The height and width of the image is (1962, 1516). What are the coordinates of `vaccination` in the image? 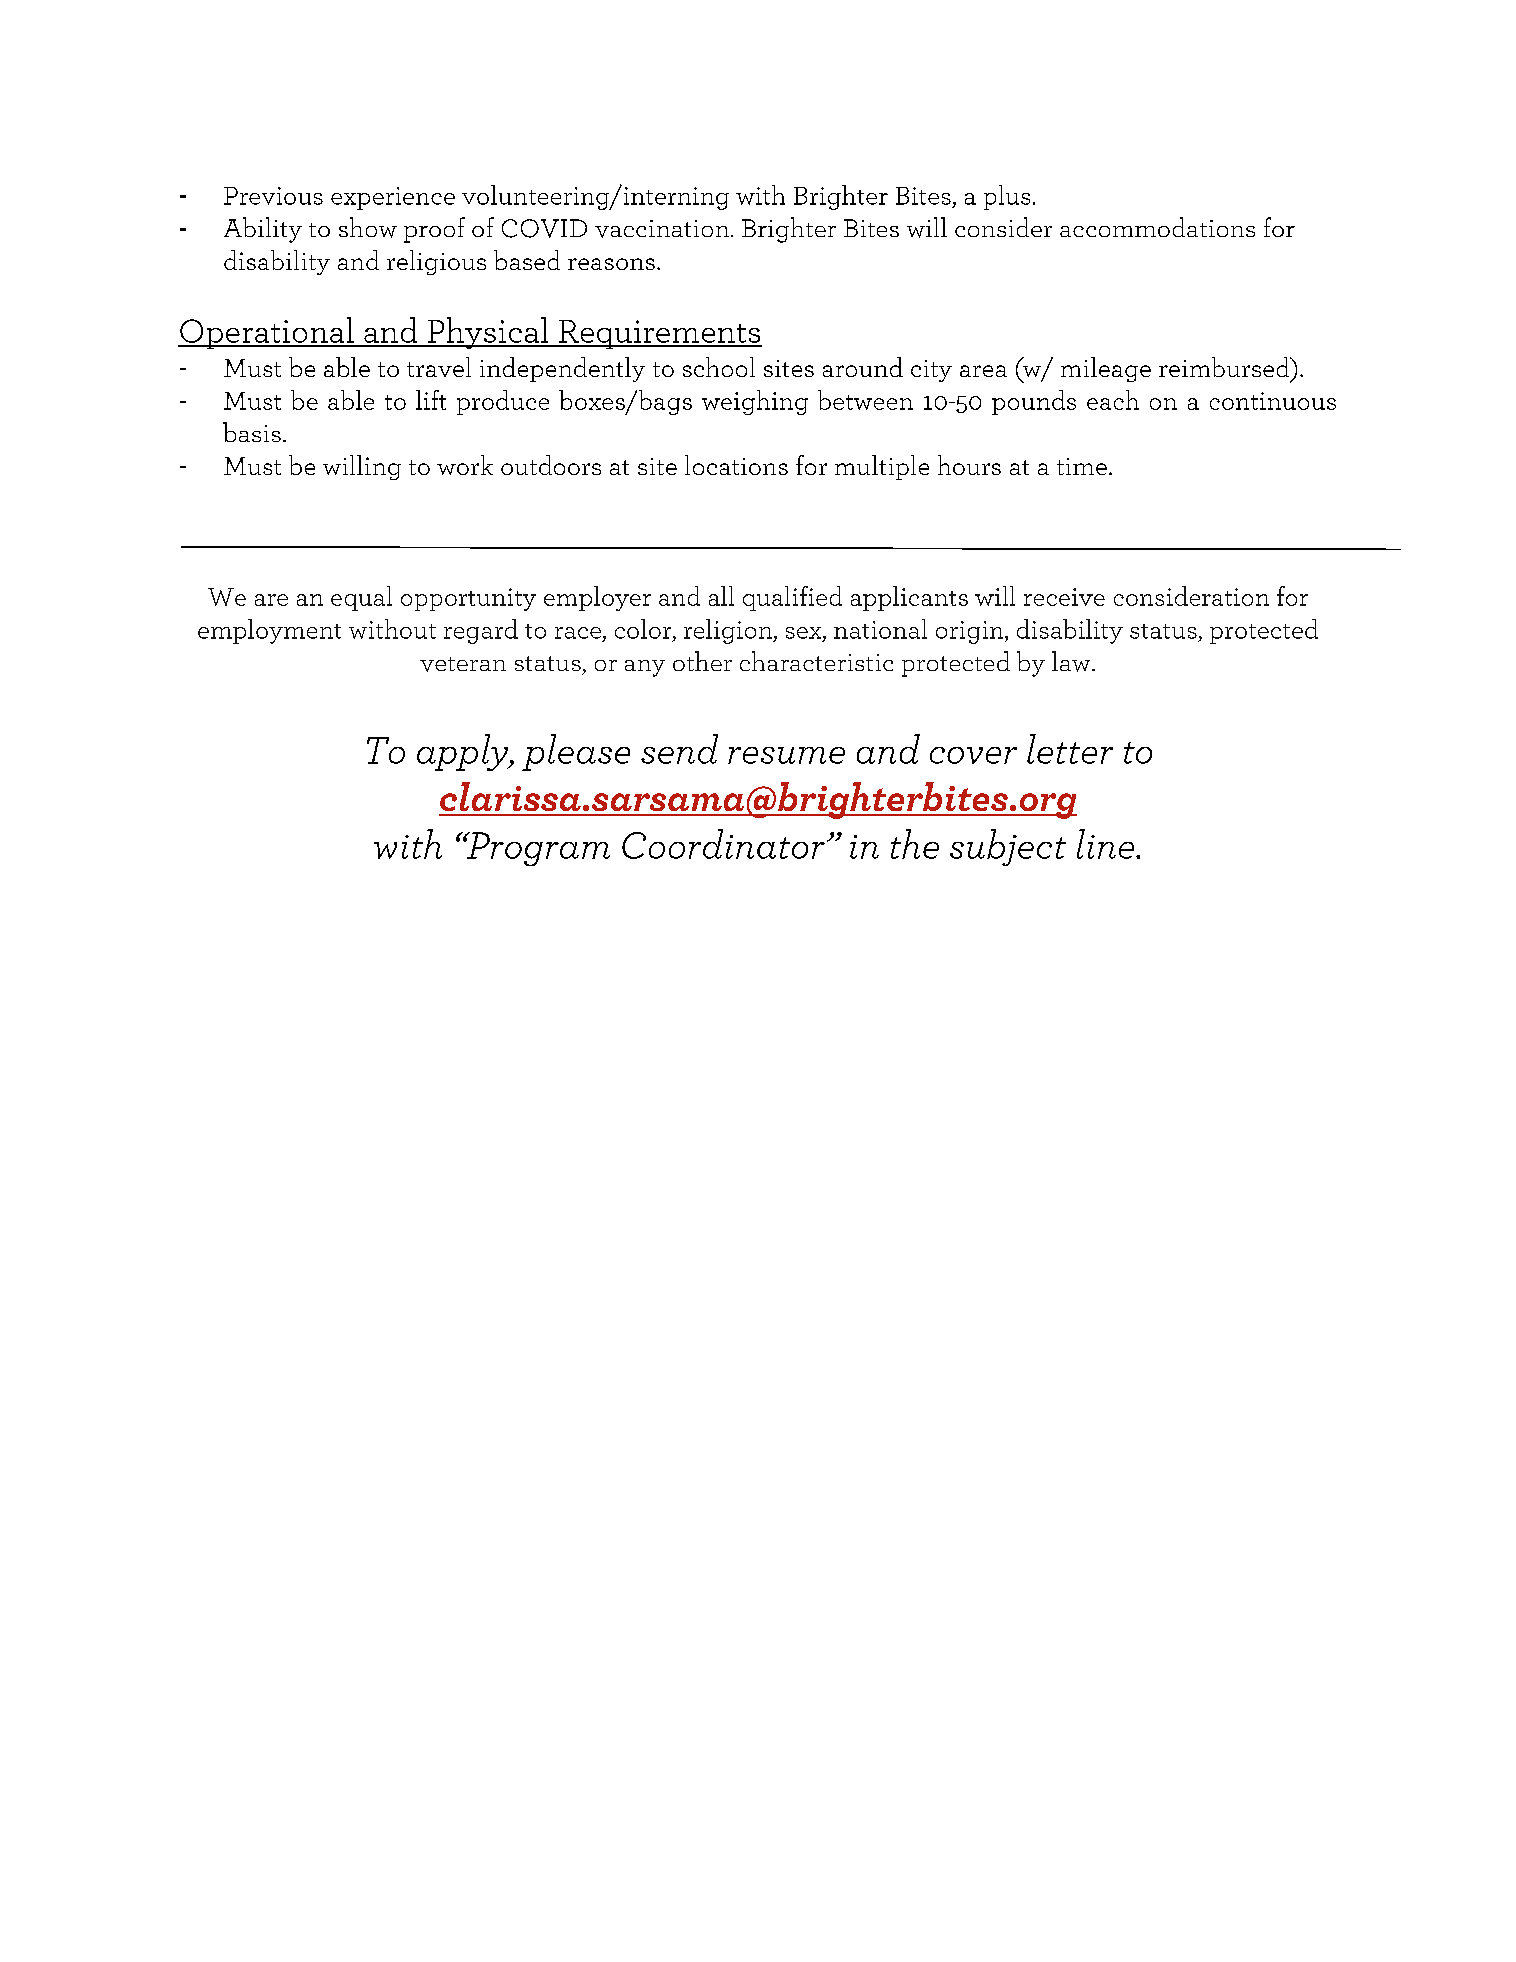 It's located at (662, 229).
